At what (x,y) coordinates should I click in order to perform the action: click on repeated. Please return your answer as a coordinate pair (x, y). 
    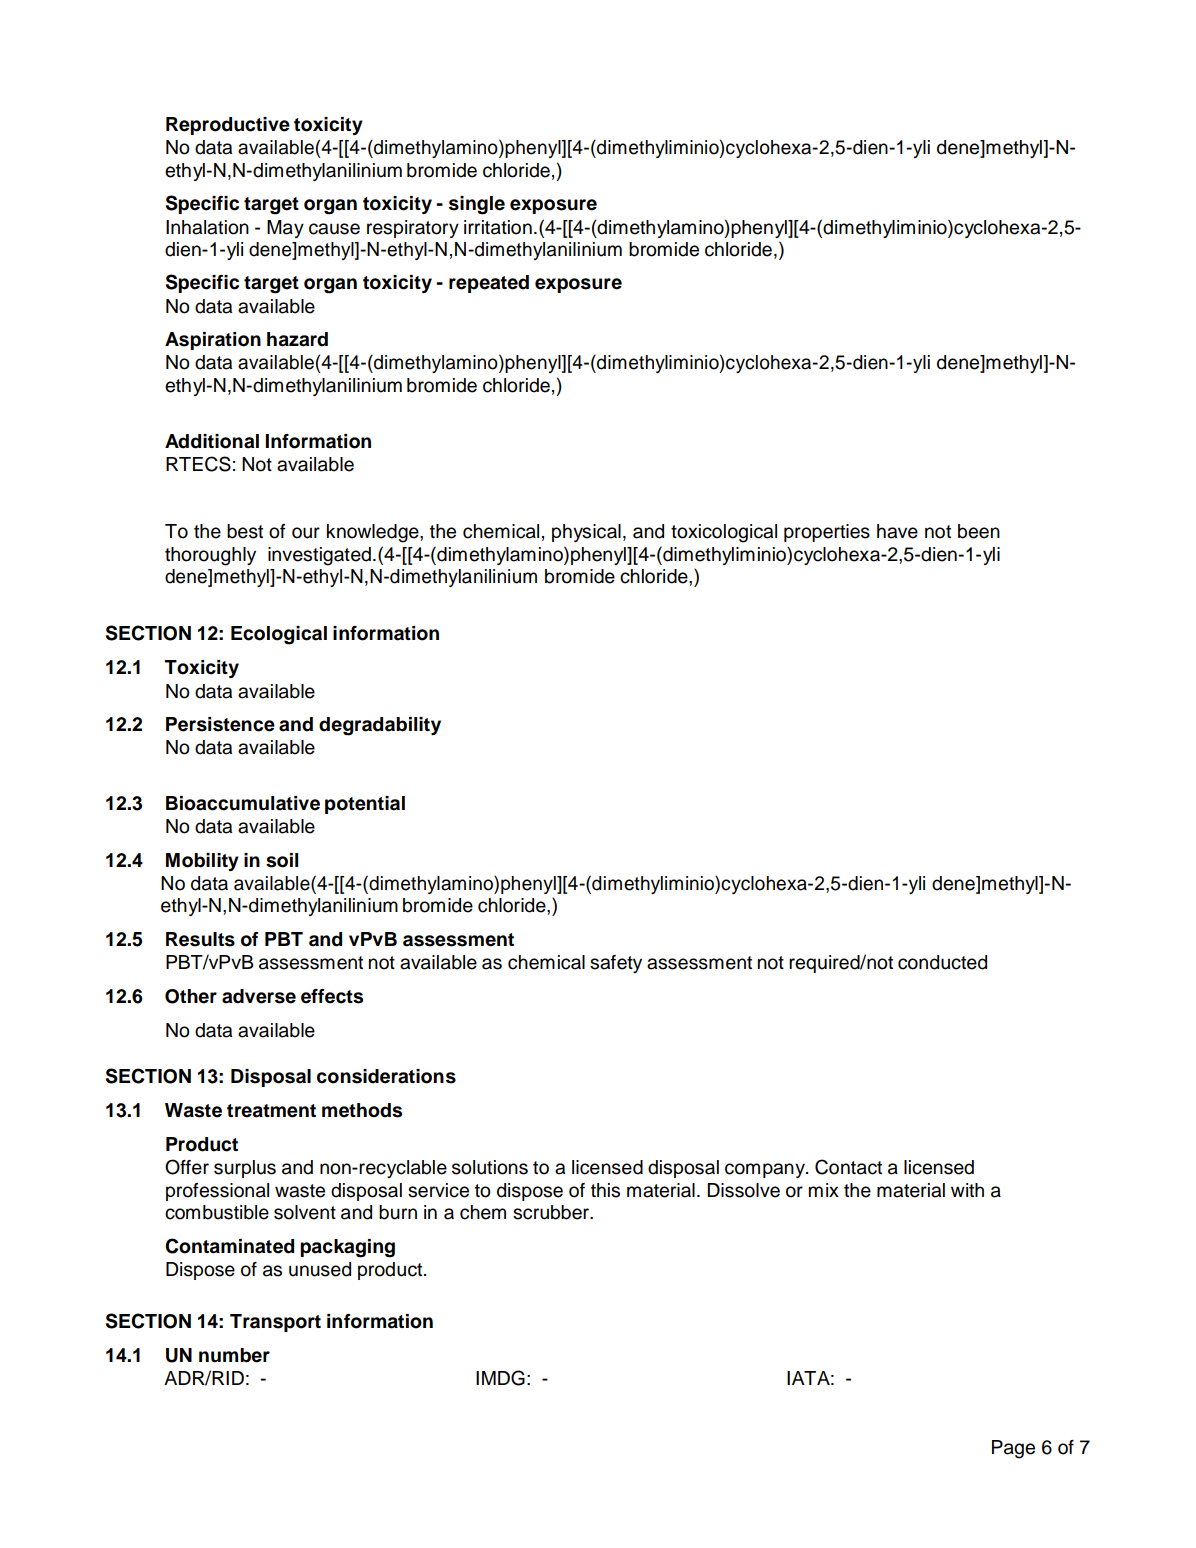
    Looking at the image, I should click on (489, 284).
